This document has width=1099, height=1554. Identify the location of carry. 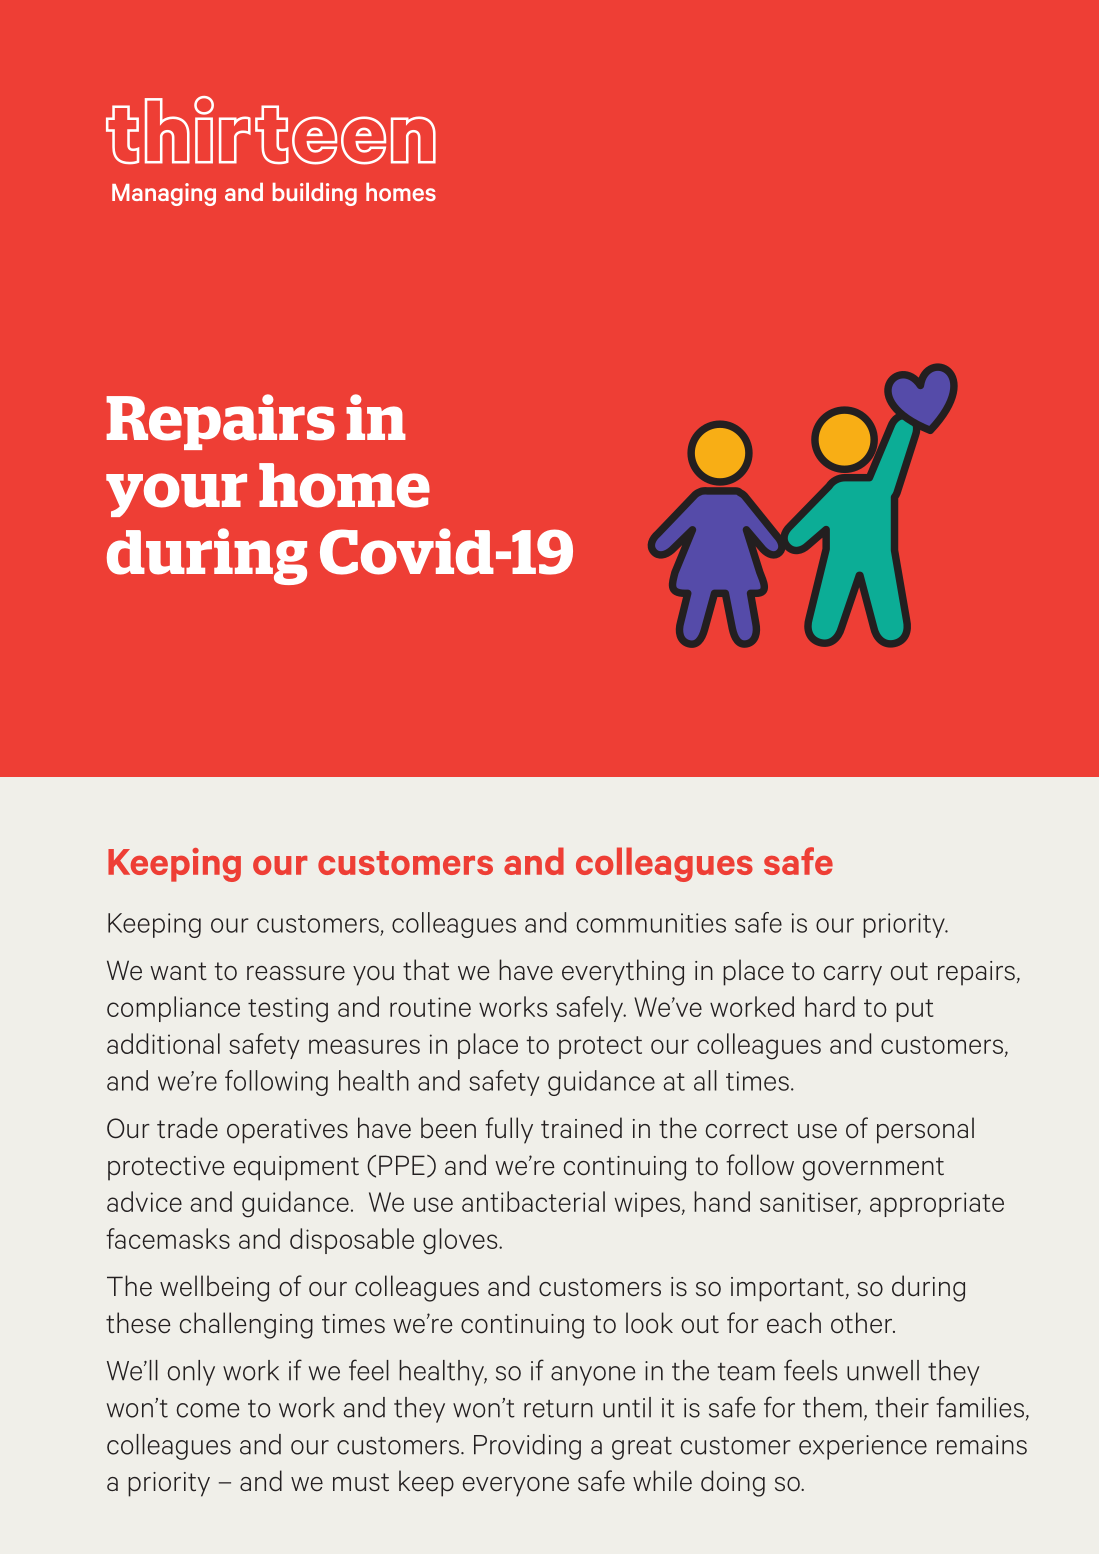
(853, 976).
